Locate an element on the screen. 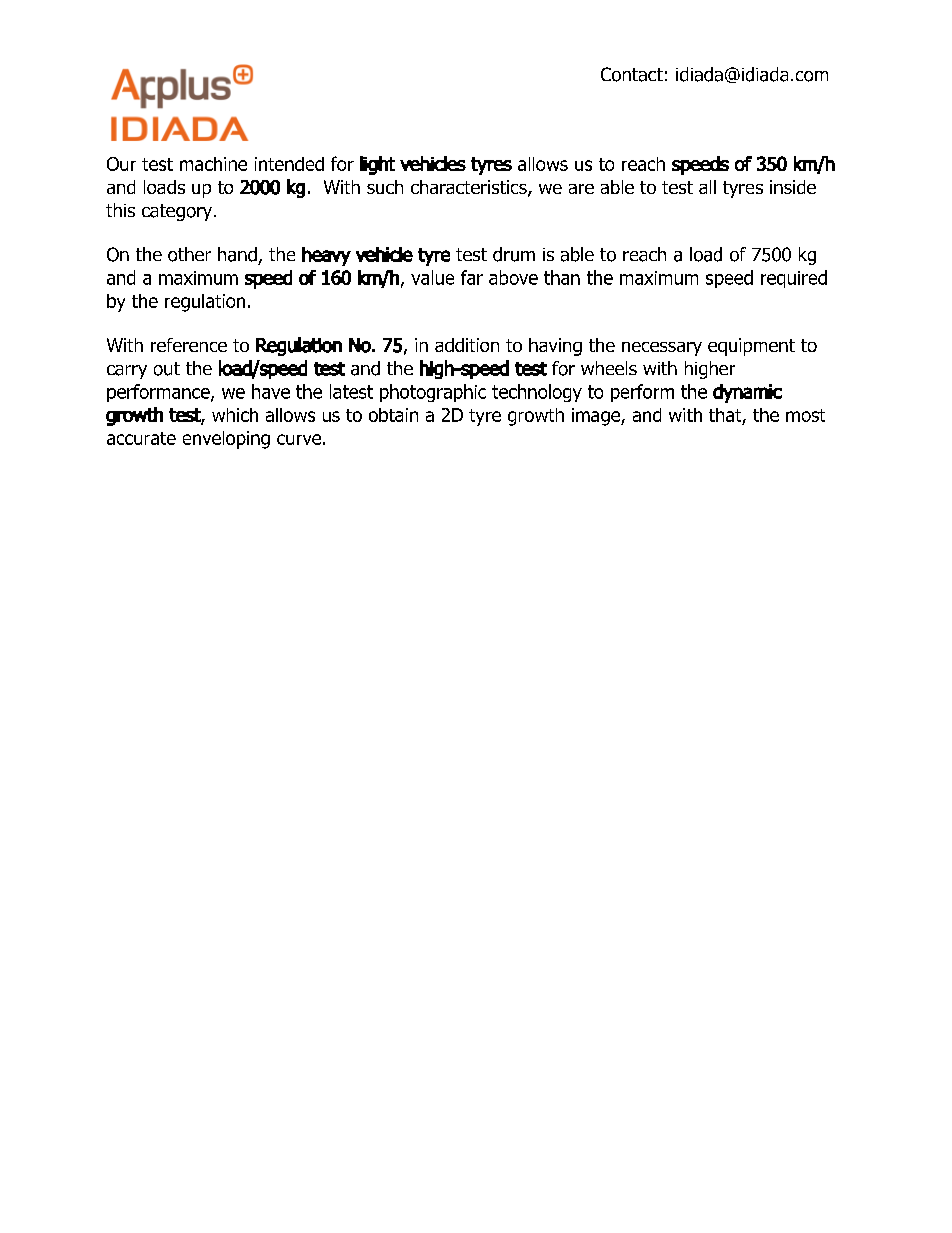 The height and width of the screenshot is (1233, 952). reference is located at coordinates (189, 345).
